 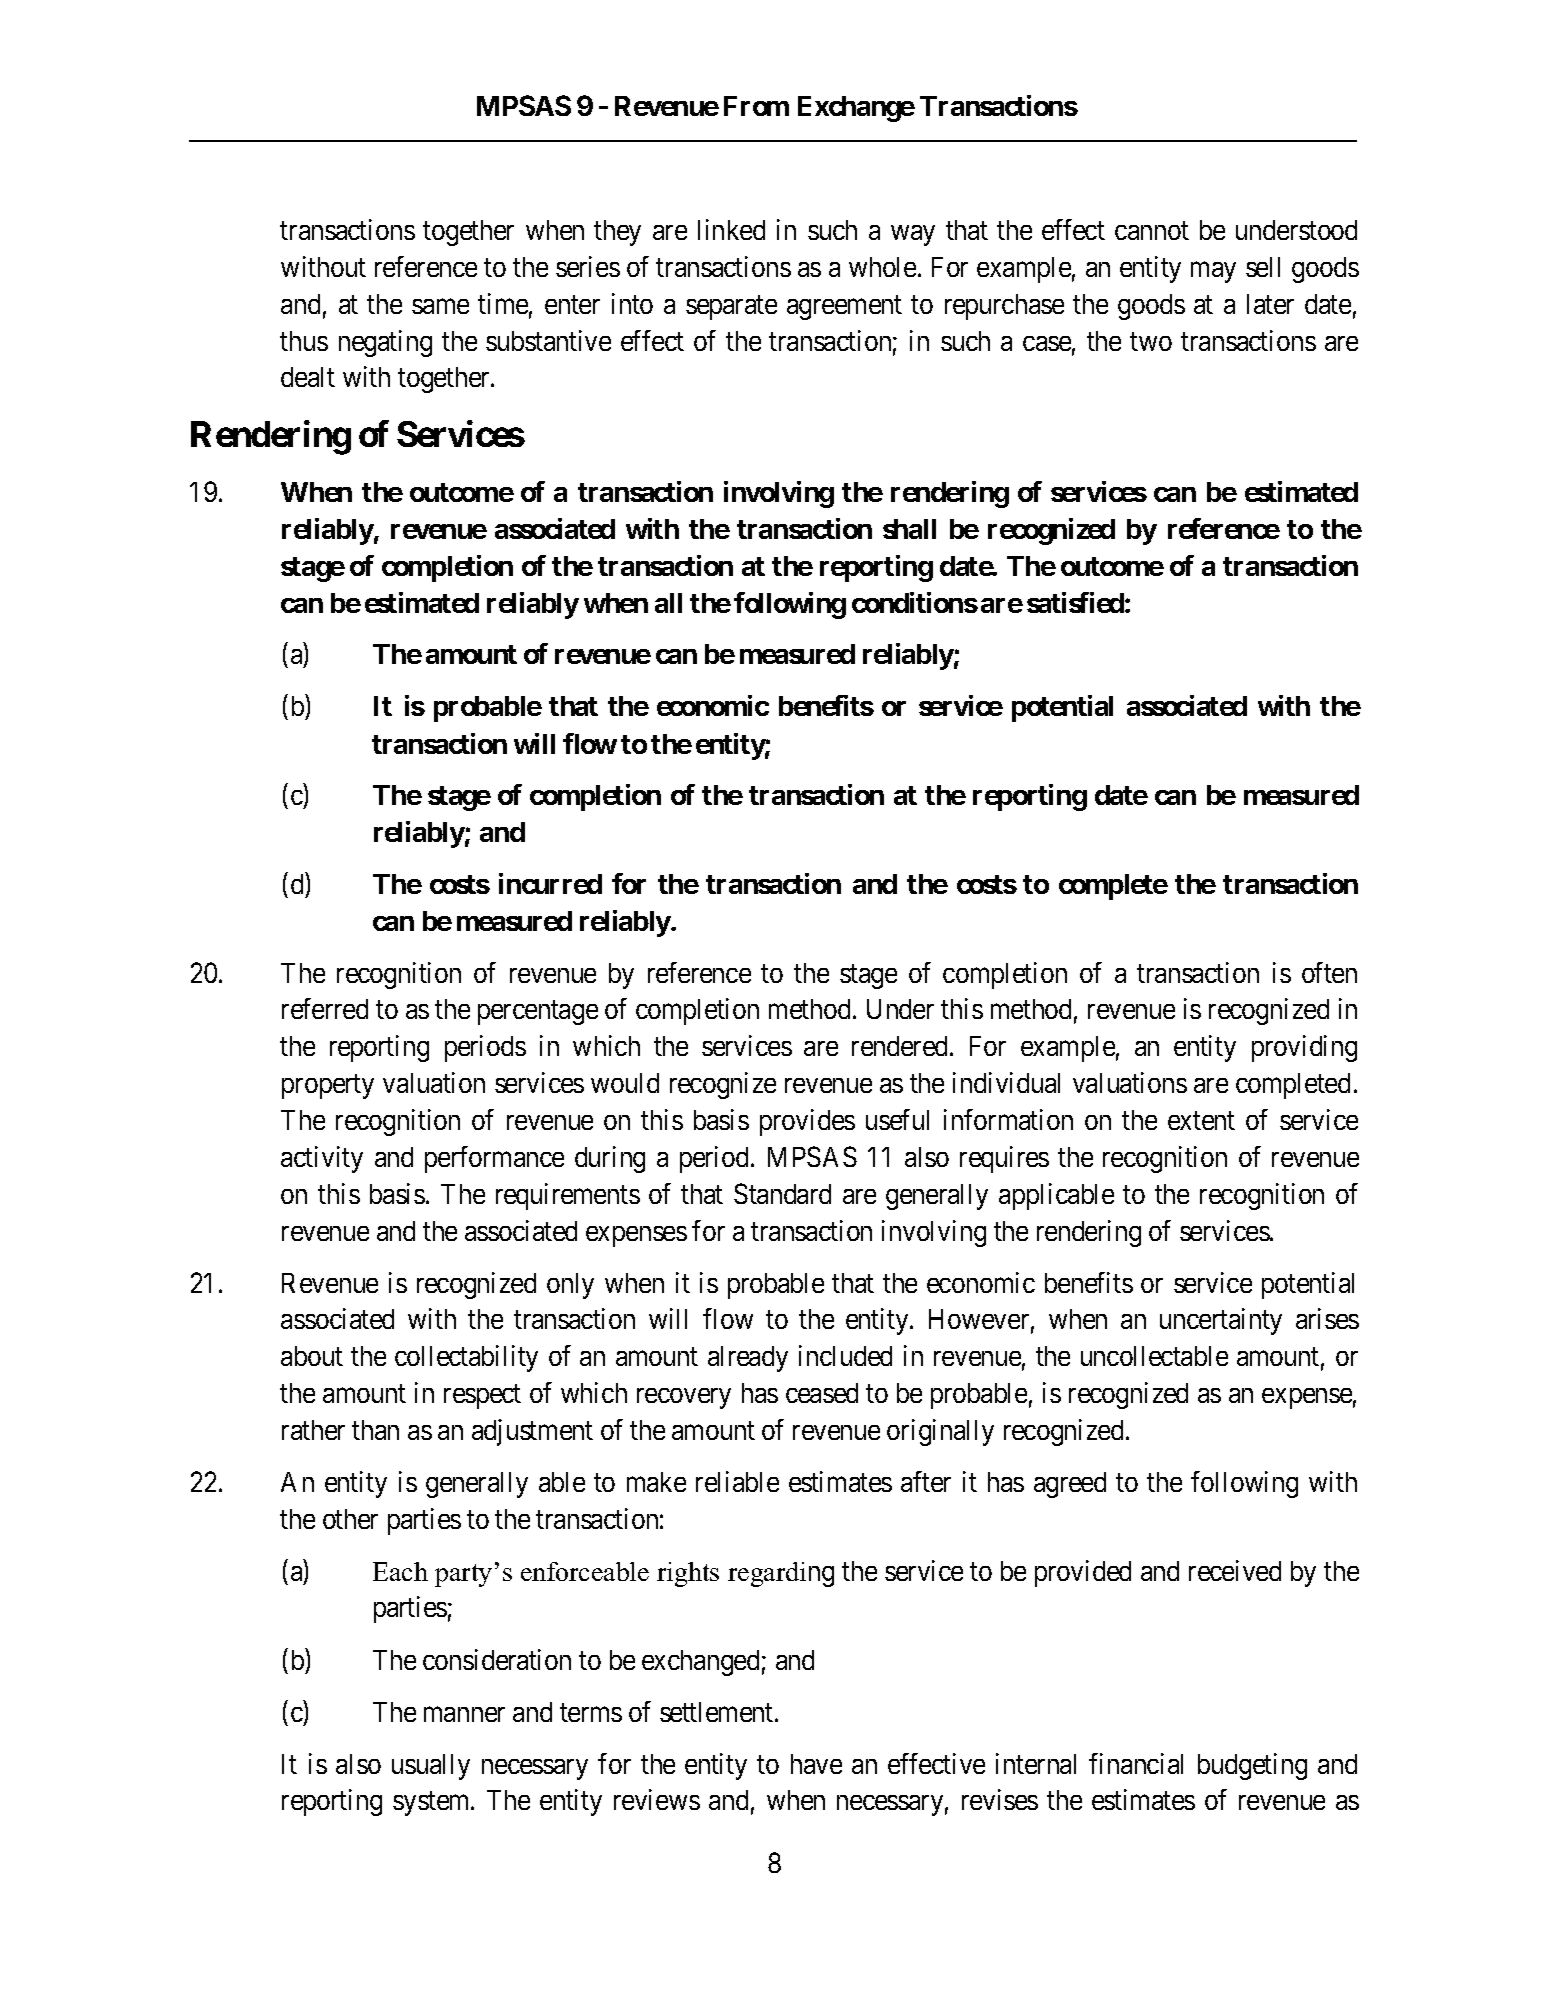 I want to click on often, so click(x=1329, y=972).
